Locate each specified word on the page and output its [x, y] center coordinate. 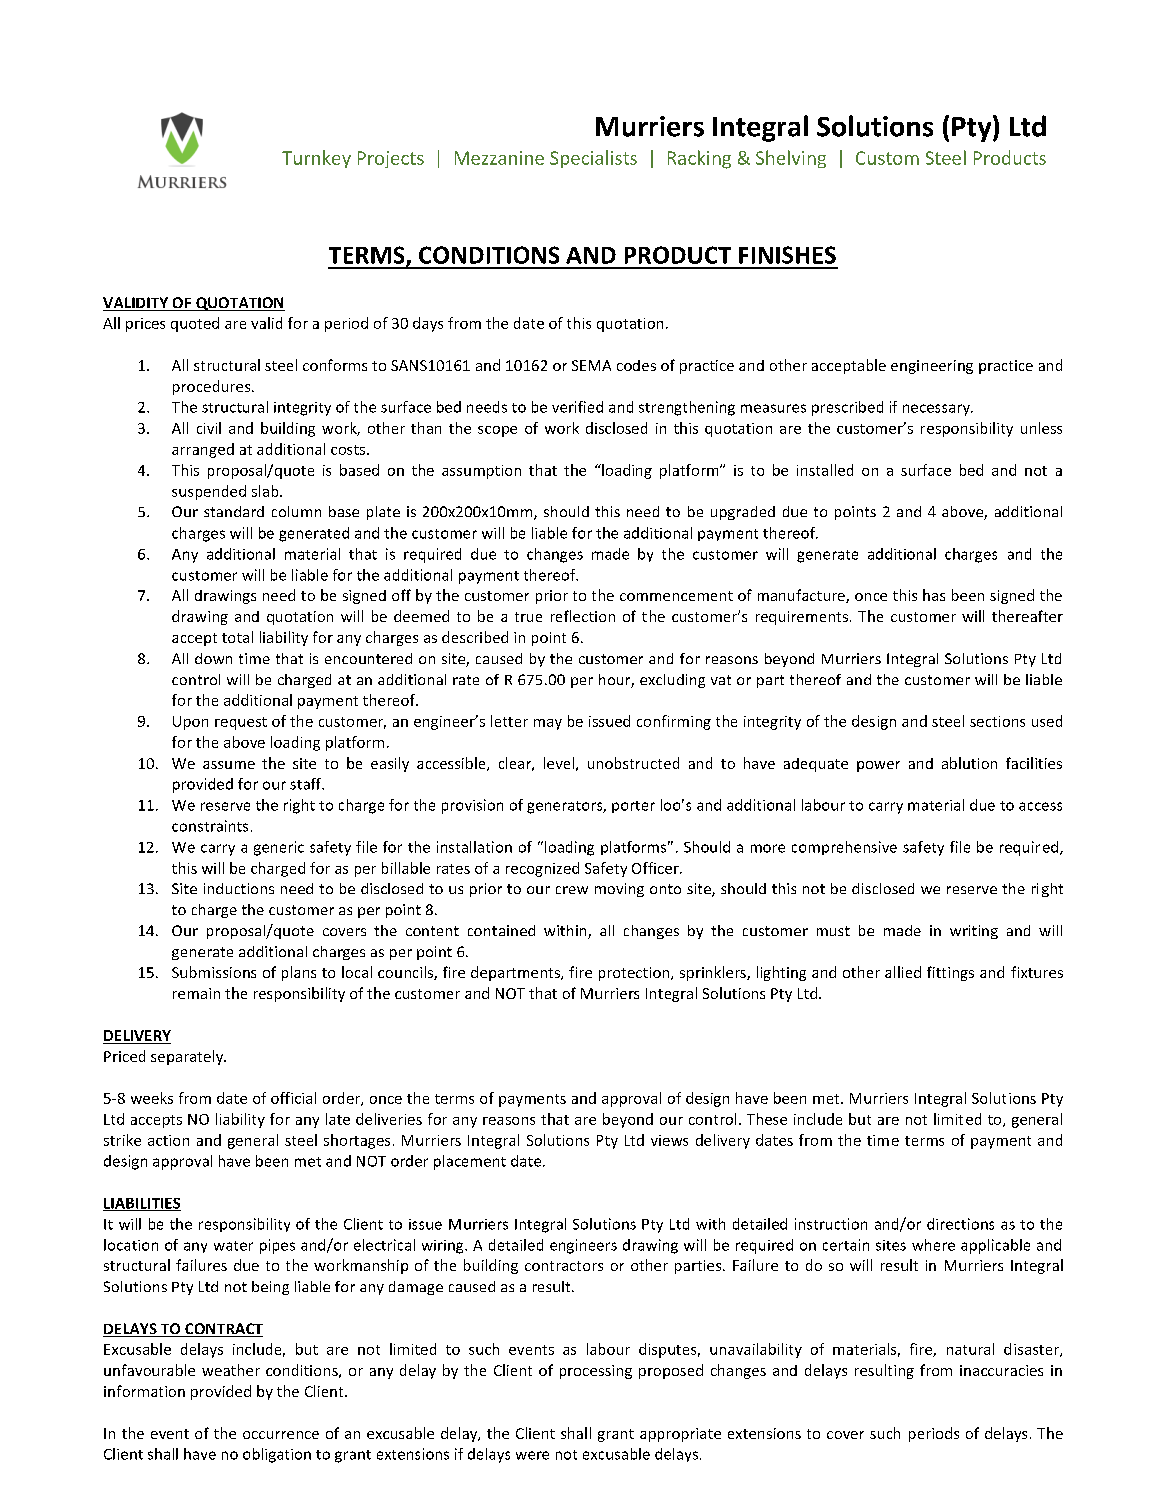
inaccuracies [1001, 1370]
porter [633, 807]
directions [960, 1224]
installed [825, 470]
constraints [210, 826]
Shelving [791, 159]
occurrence [281, 1435]
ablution [969, 763]
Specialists [593, 159]
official [293, 1098]
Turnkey [316, 159]
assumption [481, 472]
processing [596, 1372]
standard [234, 511]
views [669, 1140]
